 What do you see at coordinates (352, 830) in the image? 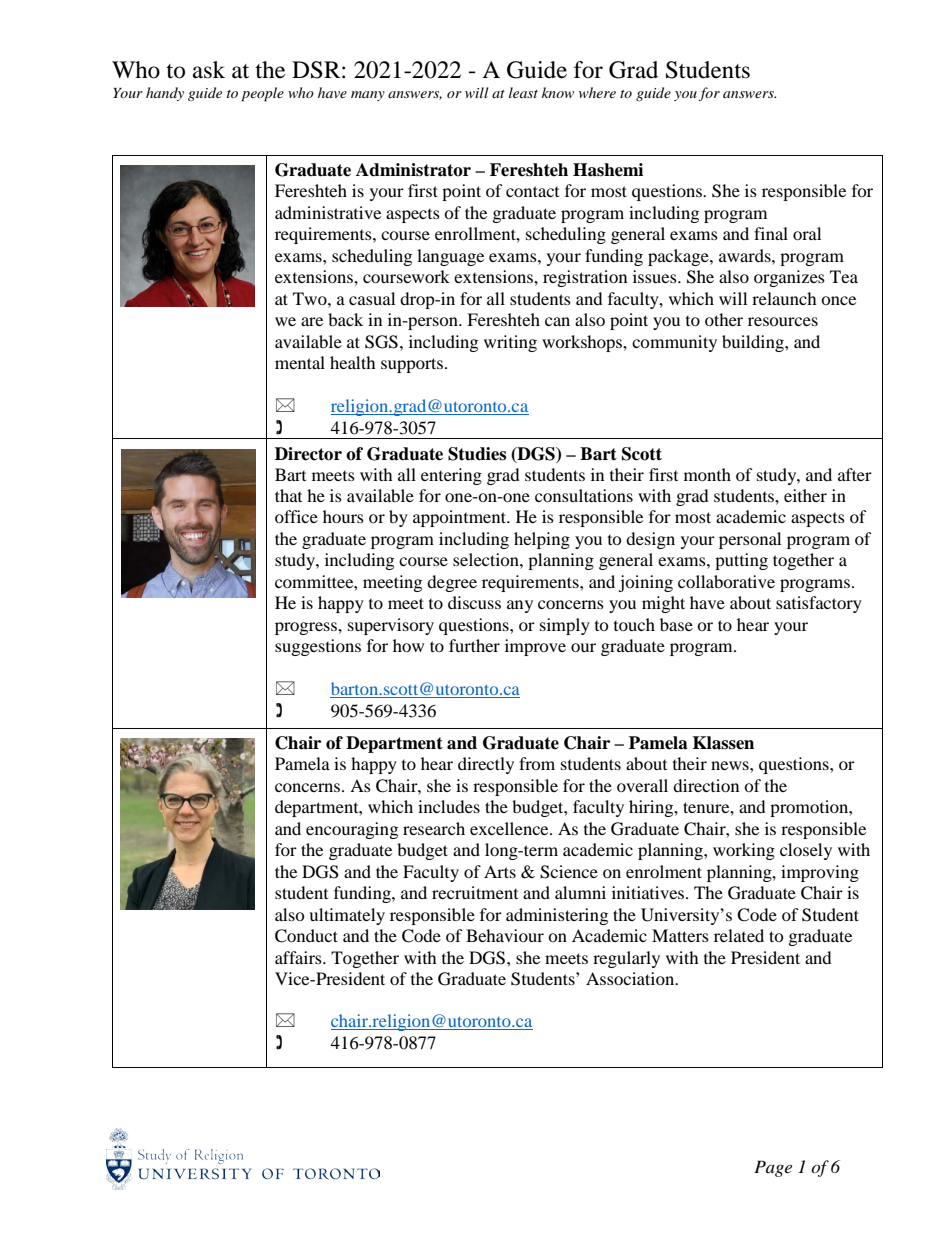
I see `encouraging` at bounding box center [352, 830].
